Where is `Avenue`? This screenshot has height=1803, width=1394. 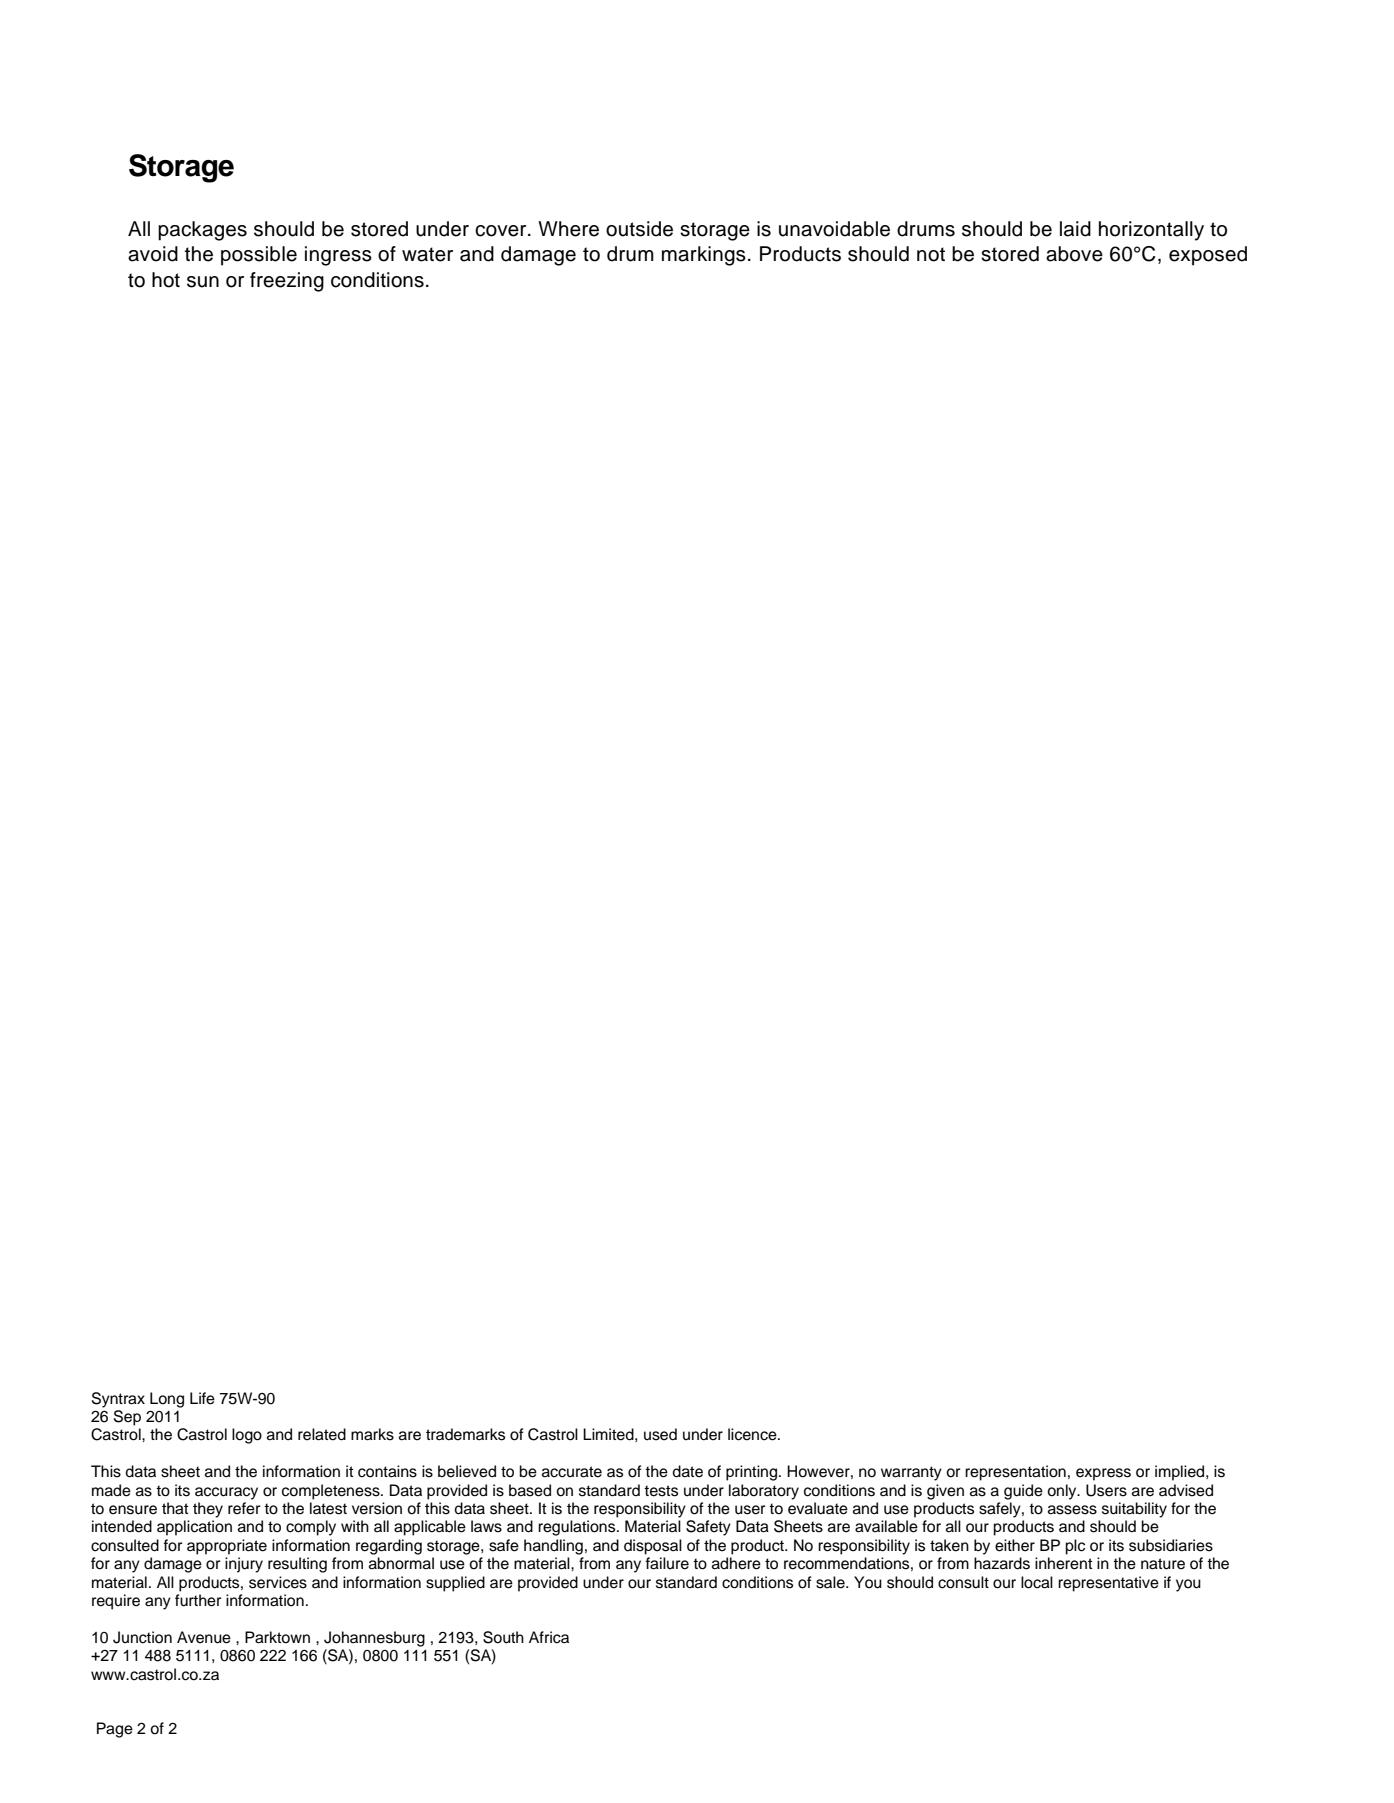 Avenue is located at coordinates (204, 1637).
